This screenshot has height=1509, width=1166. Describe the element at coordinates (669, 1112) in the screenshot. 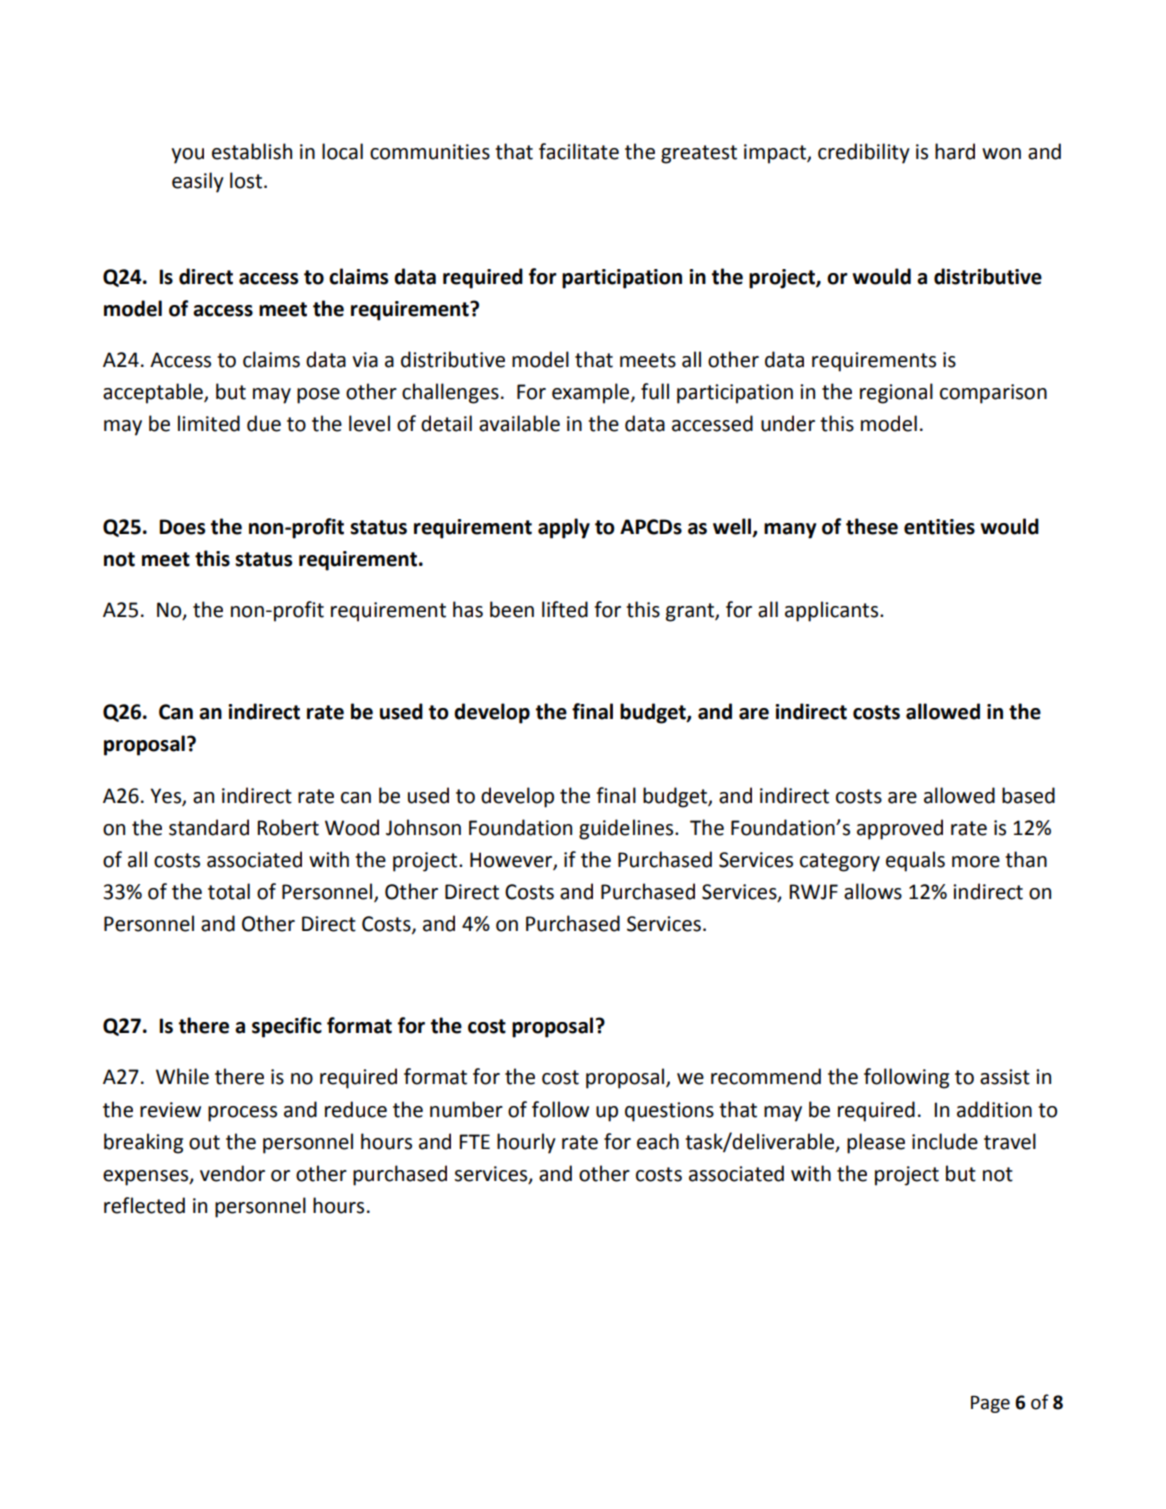

I see `questions` at that location.
